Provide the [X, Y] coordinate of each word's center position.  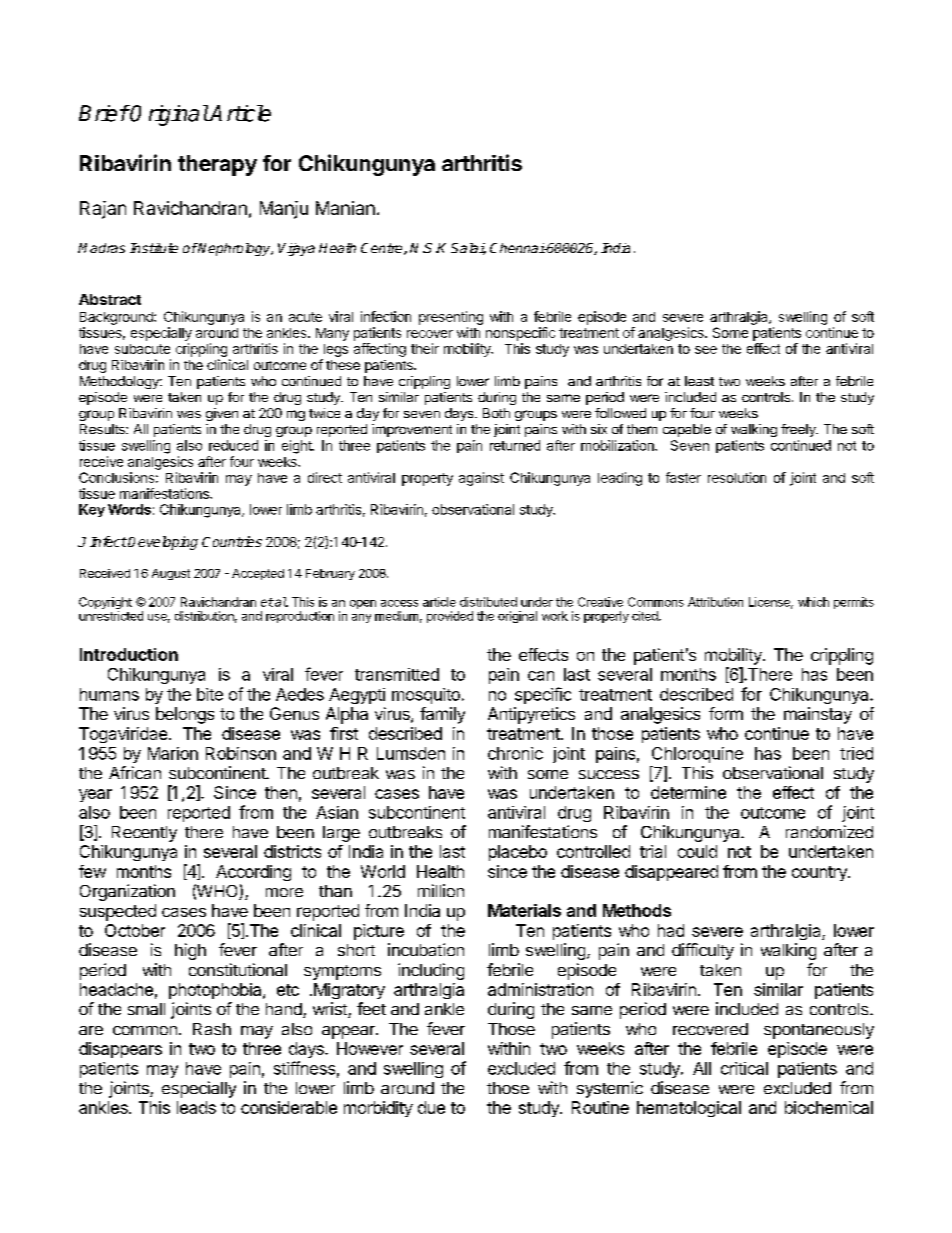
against [481, 479]
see [706, 350]
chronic [515, 753]
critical [744, 1068]
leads [196, 1107]
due [431, 1107]
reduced [233, 445]
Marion [173, 753]
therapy [217, 165]
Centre [383, 249]
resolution [737, 477]
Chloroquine [697, 755]
